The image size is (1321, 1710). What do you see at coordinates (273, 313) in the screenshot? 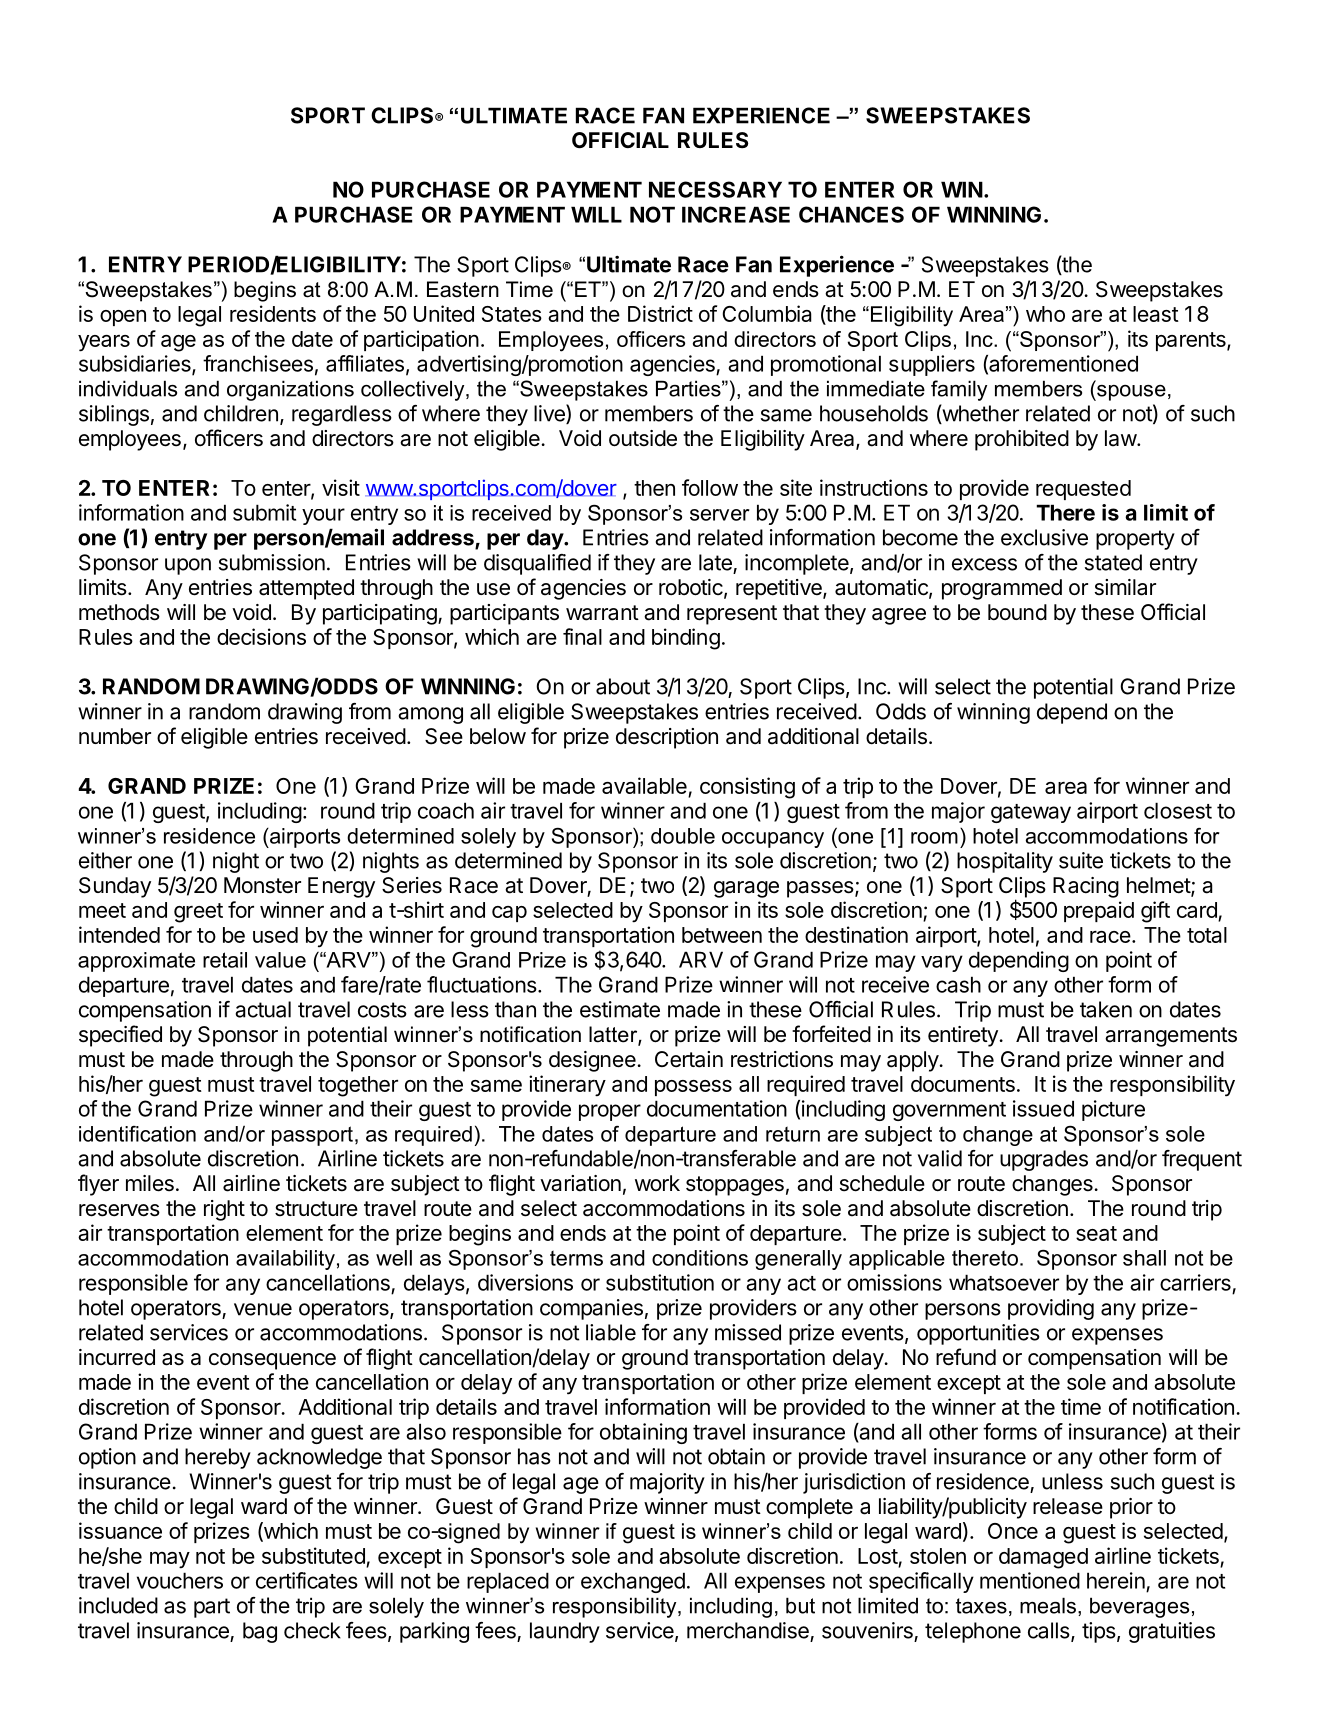
I see `residents` at bounding box center [273, 313].
